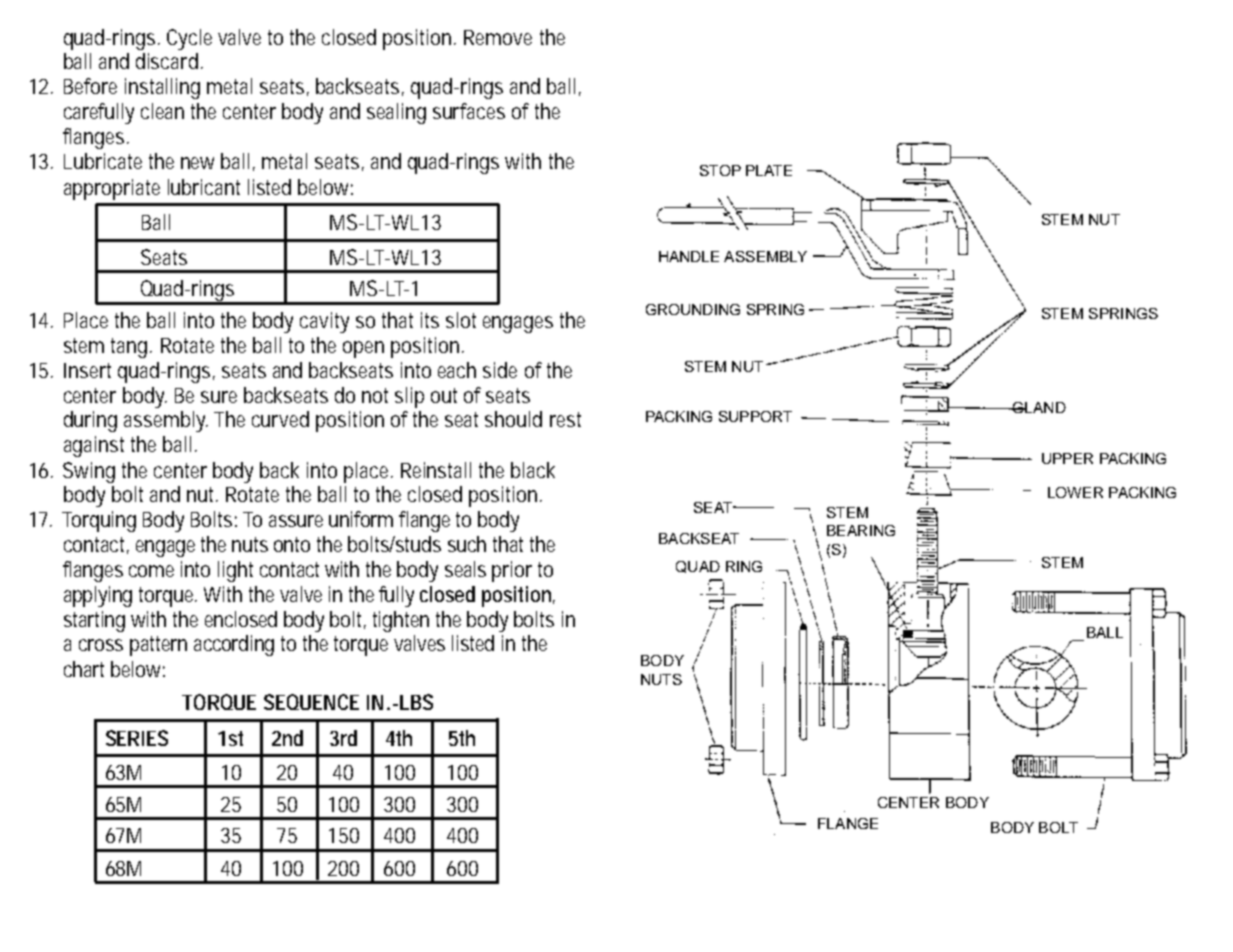 Image resolution: width=1233 pixels, height=952 pixels. I want to click on discard, so click(167, 61).
